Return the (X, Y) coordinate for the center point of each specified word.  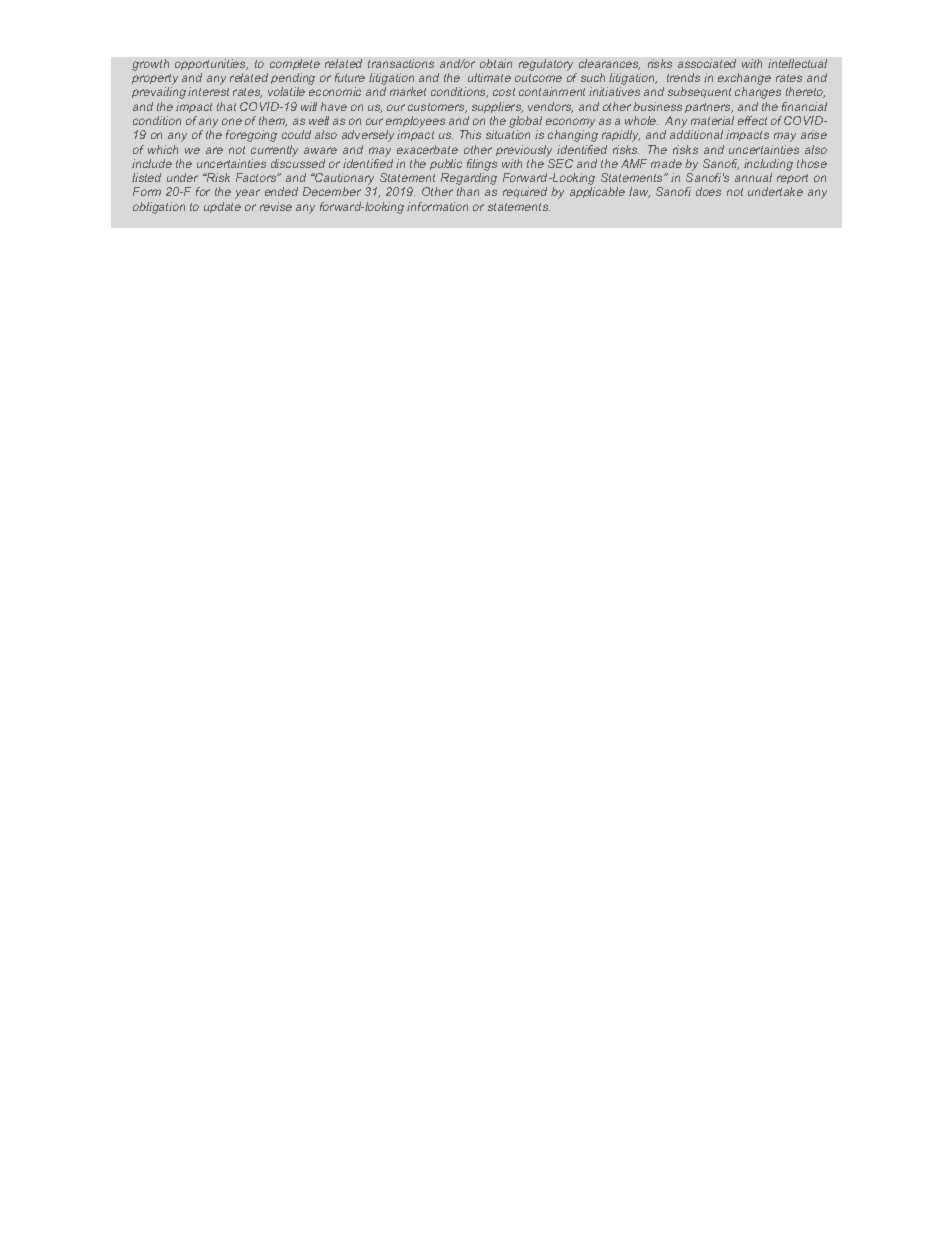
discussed (298, 163)
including (768, 165)
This (470, 134)
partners (709, 108)
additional (696, 134)
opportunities (211, 64)
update (222, 207)
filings (482, 165)
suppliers (497, 107)
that (226, 106)
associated (707, 63)
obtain (496, 63)
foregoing (251, 136)
